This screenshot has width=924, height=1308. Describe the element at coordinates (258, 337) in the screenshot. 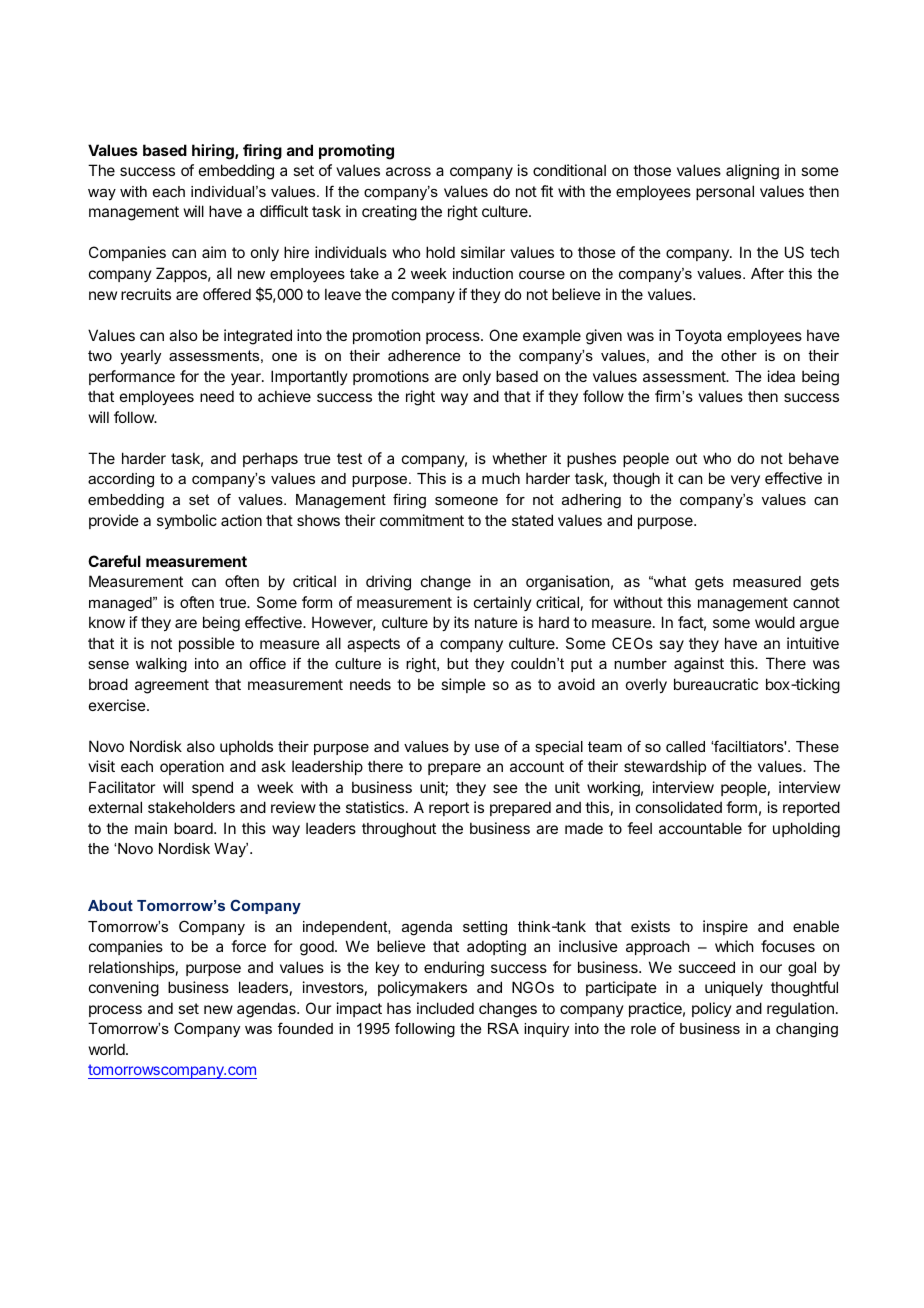

I see `integrated` at that location.
